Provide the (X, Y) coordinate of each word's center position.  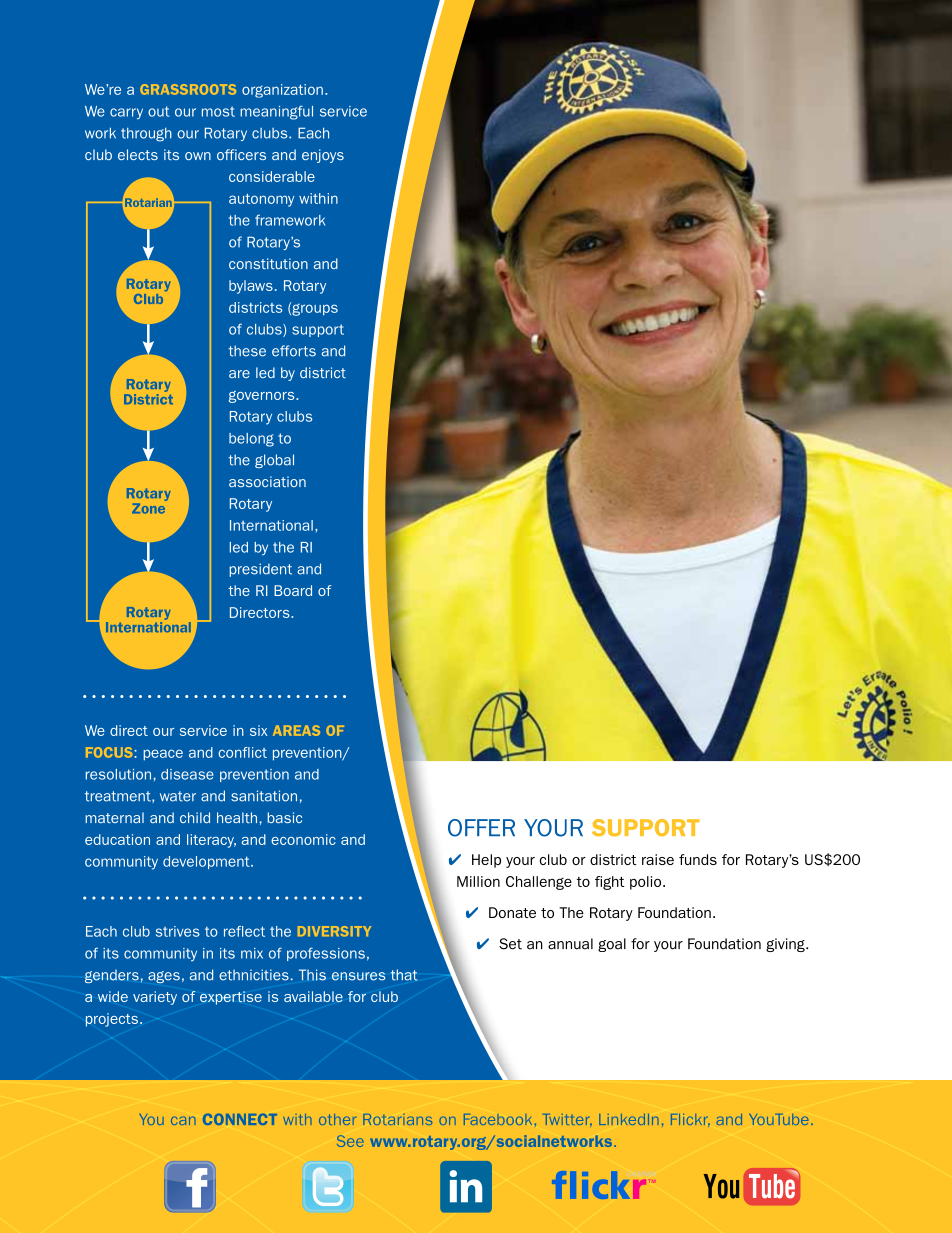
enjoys (323, 156)
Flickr (690, 1120)
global (274, 461)
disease (187, 774)
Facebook (498, 1119)
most (218, 111)
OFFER (481, 828)
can (183, 1121)
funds (698, 859)
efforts (294, 351)
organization (282, 91)
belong (251, 440)
